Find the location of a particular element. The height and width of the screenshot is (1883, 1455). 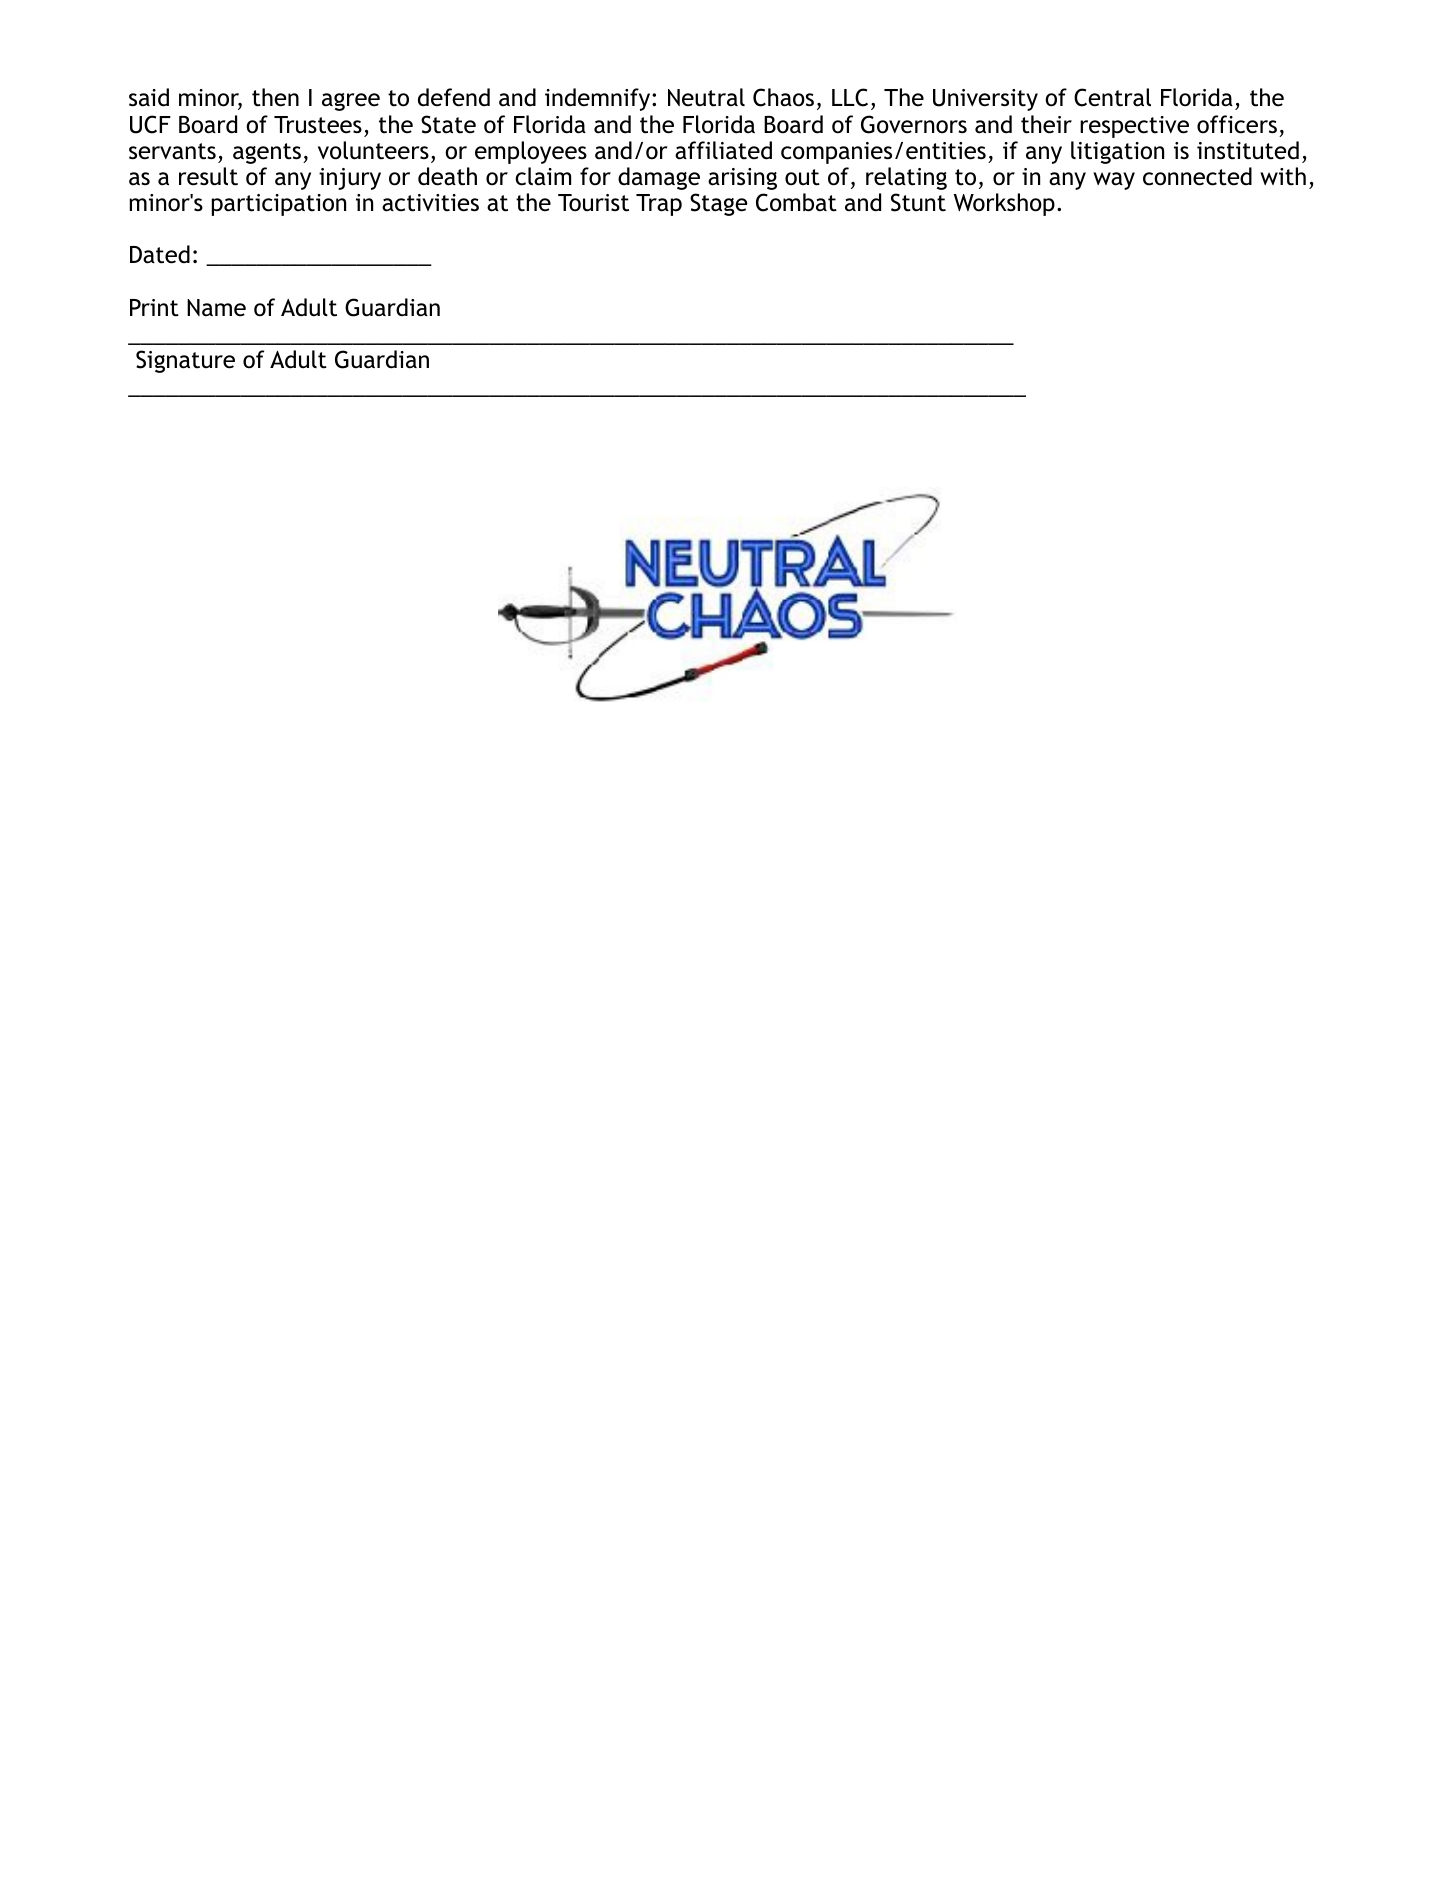

participation is located at coordinates (279, 205).
